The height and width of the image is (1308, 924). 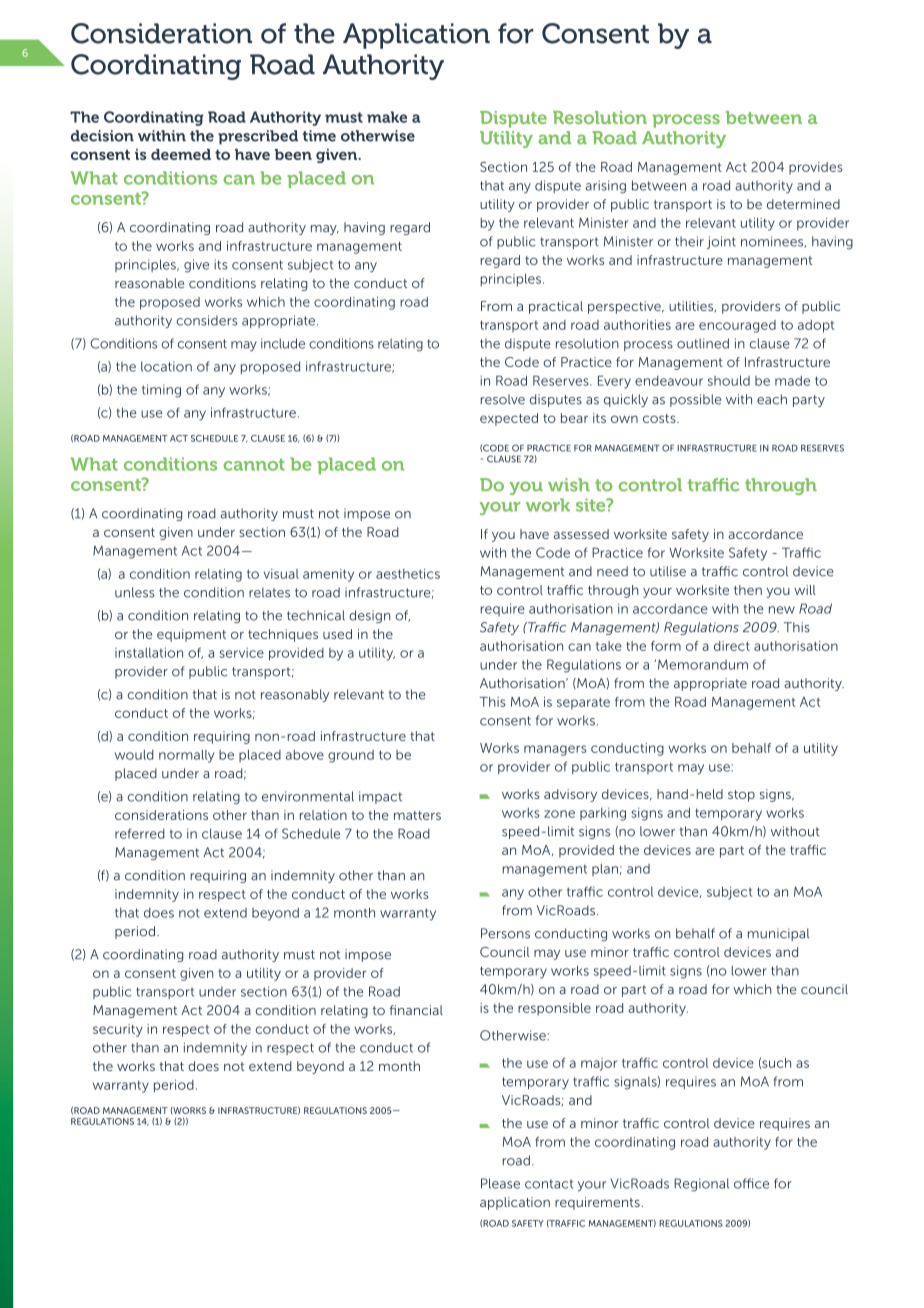 What do you see at coordinates (732, 646) in the image?
I see `direct` at bounding box center [732, 646].
